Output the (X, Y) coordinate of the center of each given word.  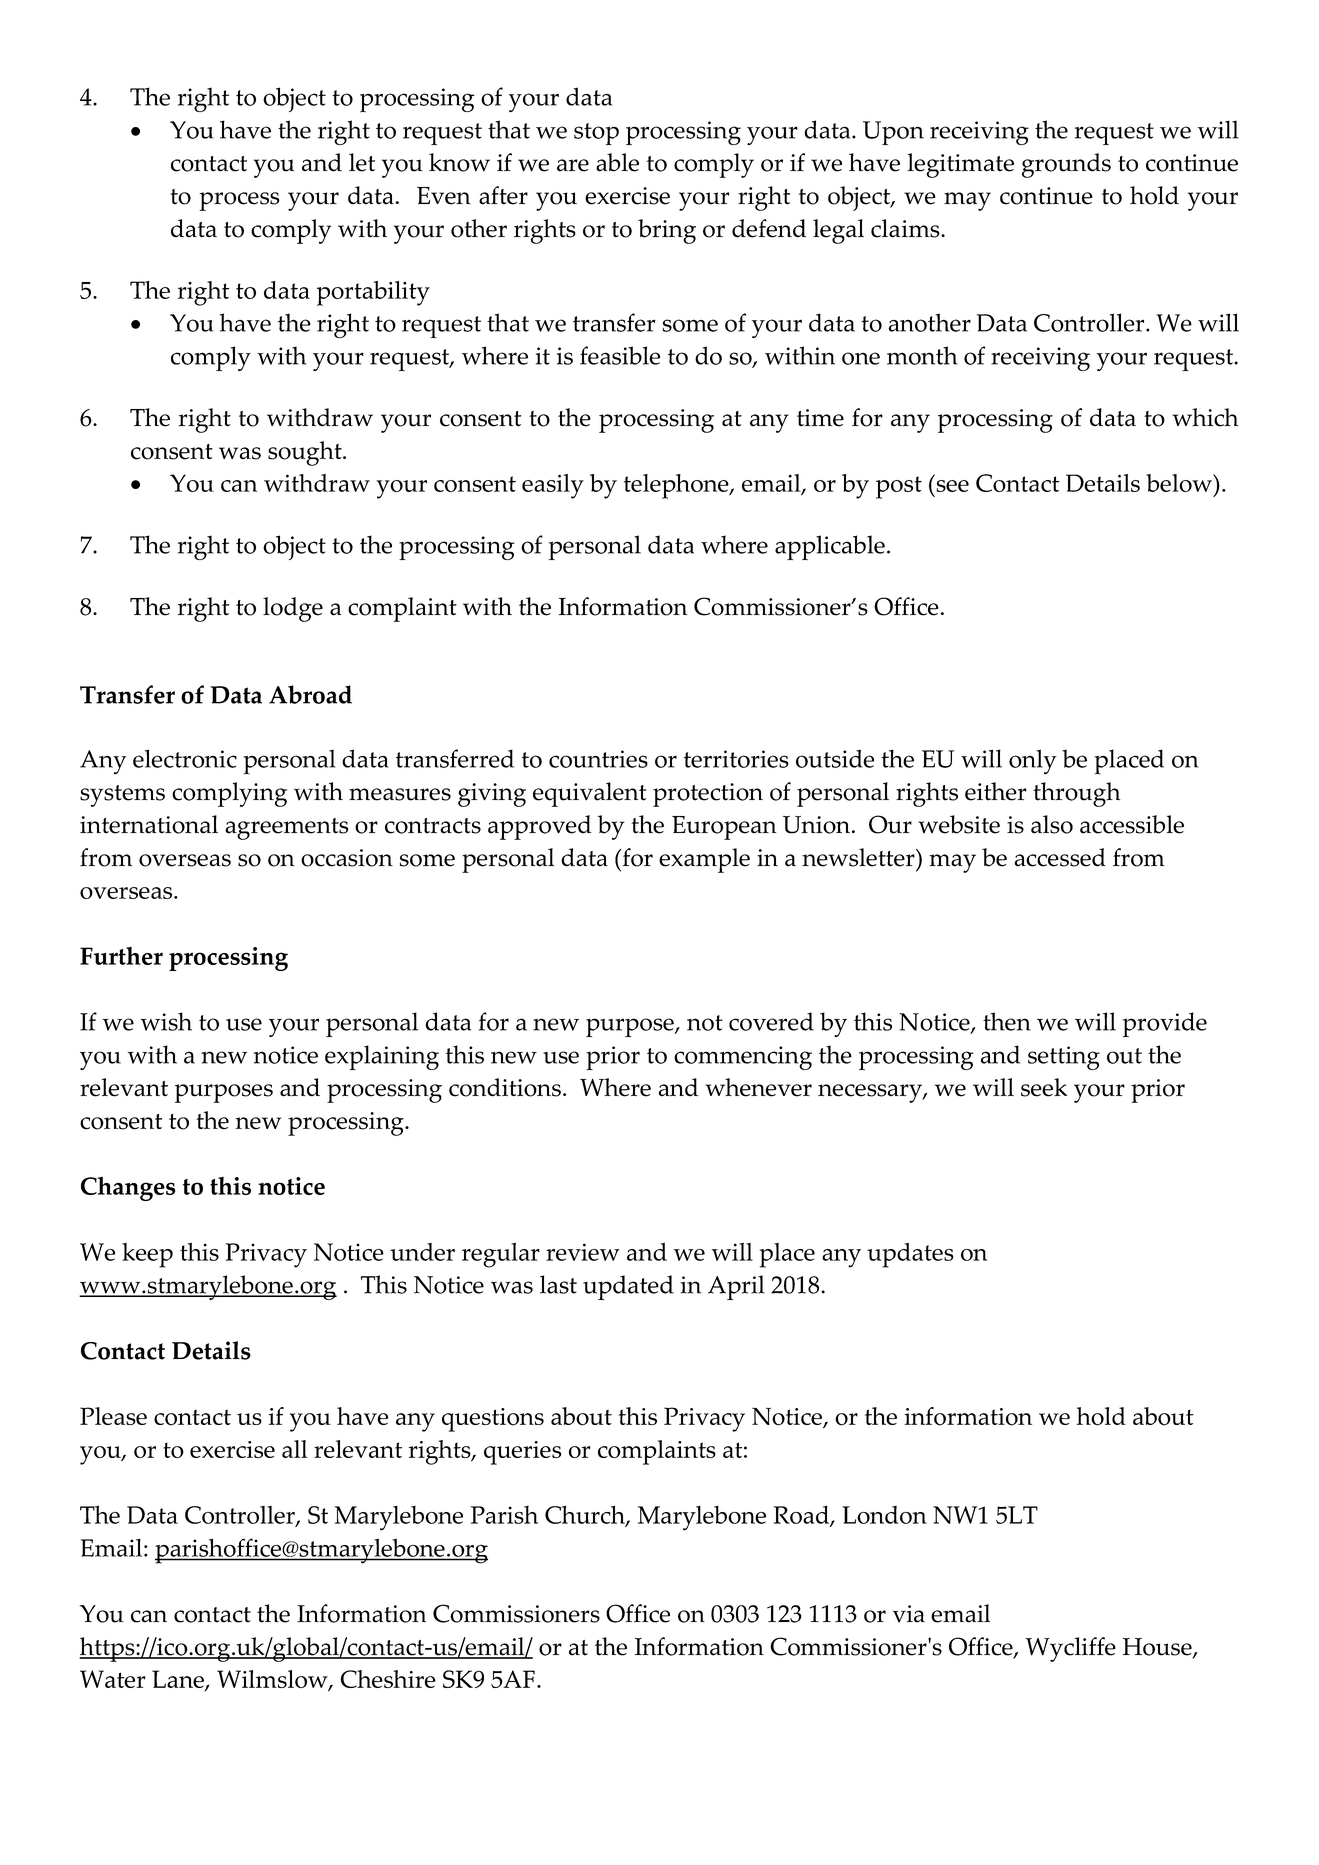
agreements (287, 829)
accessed (1060, 857)
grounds (1066, 165)
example (704, 860)
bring (667, 231)
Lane (179, 1680)
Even (444, 196)
